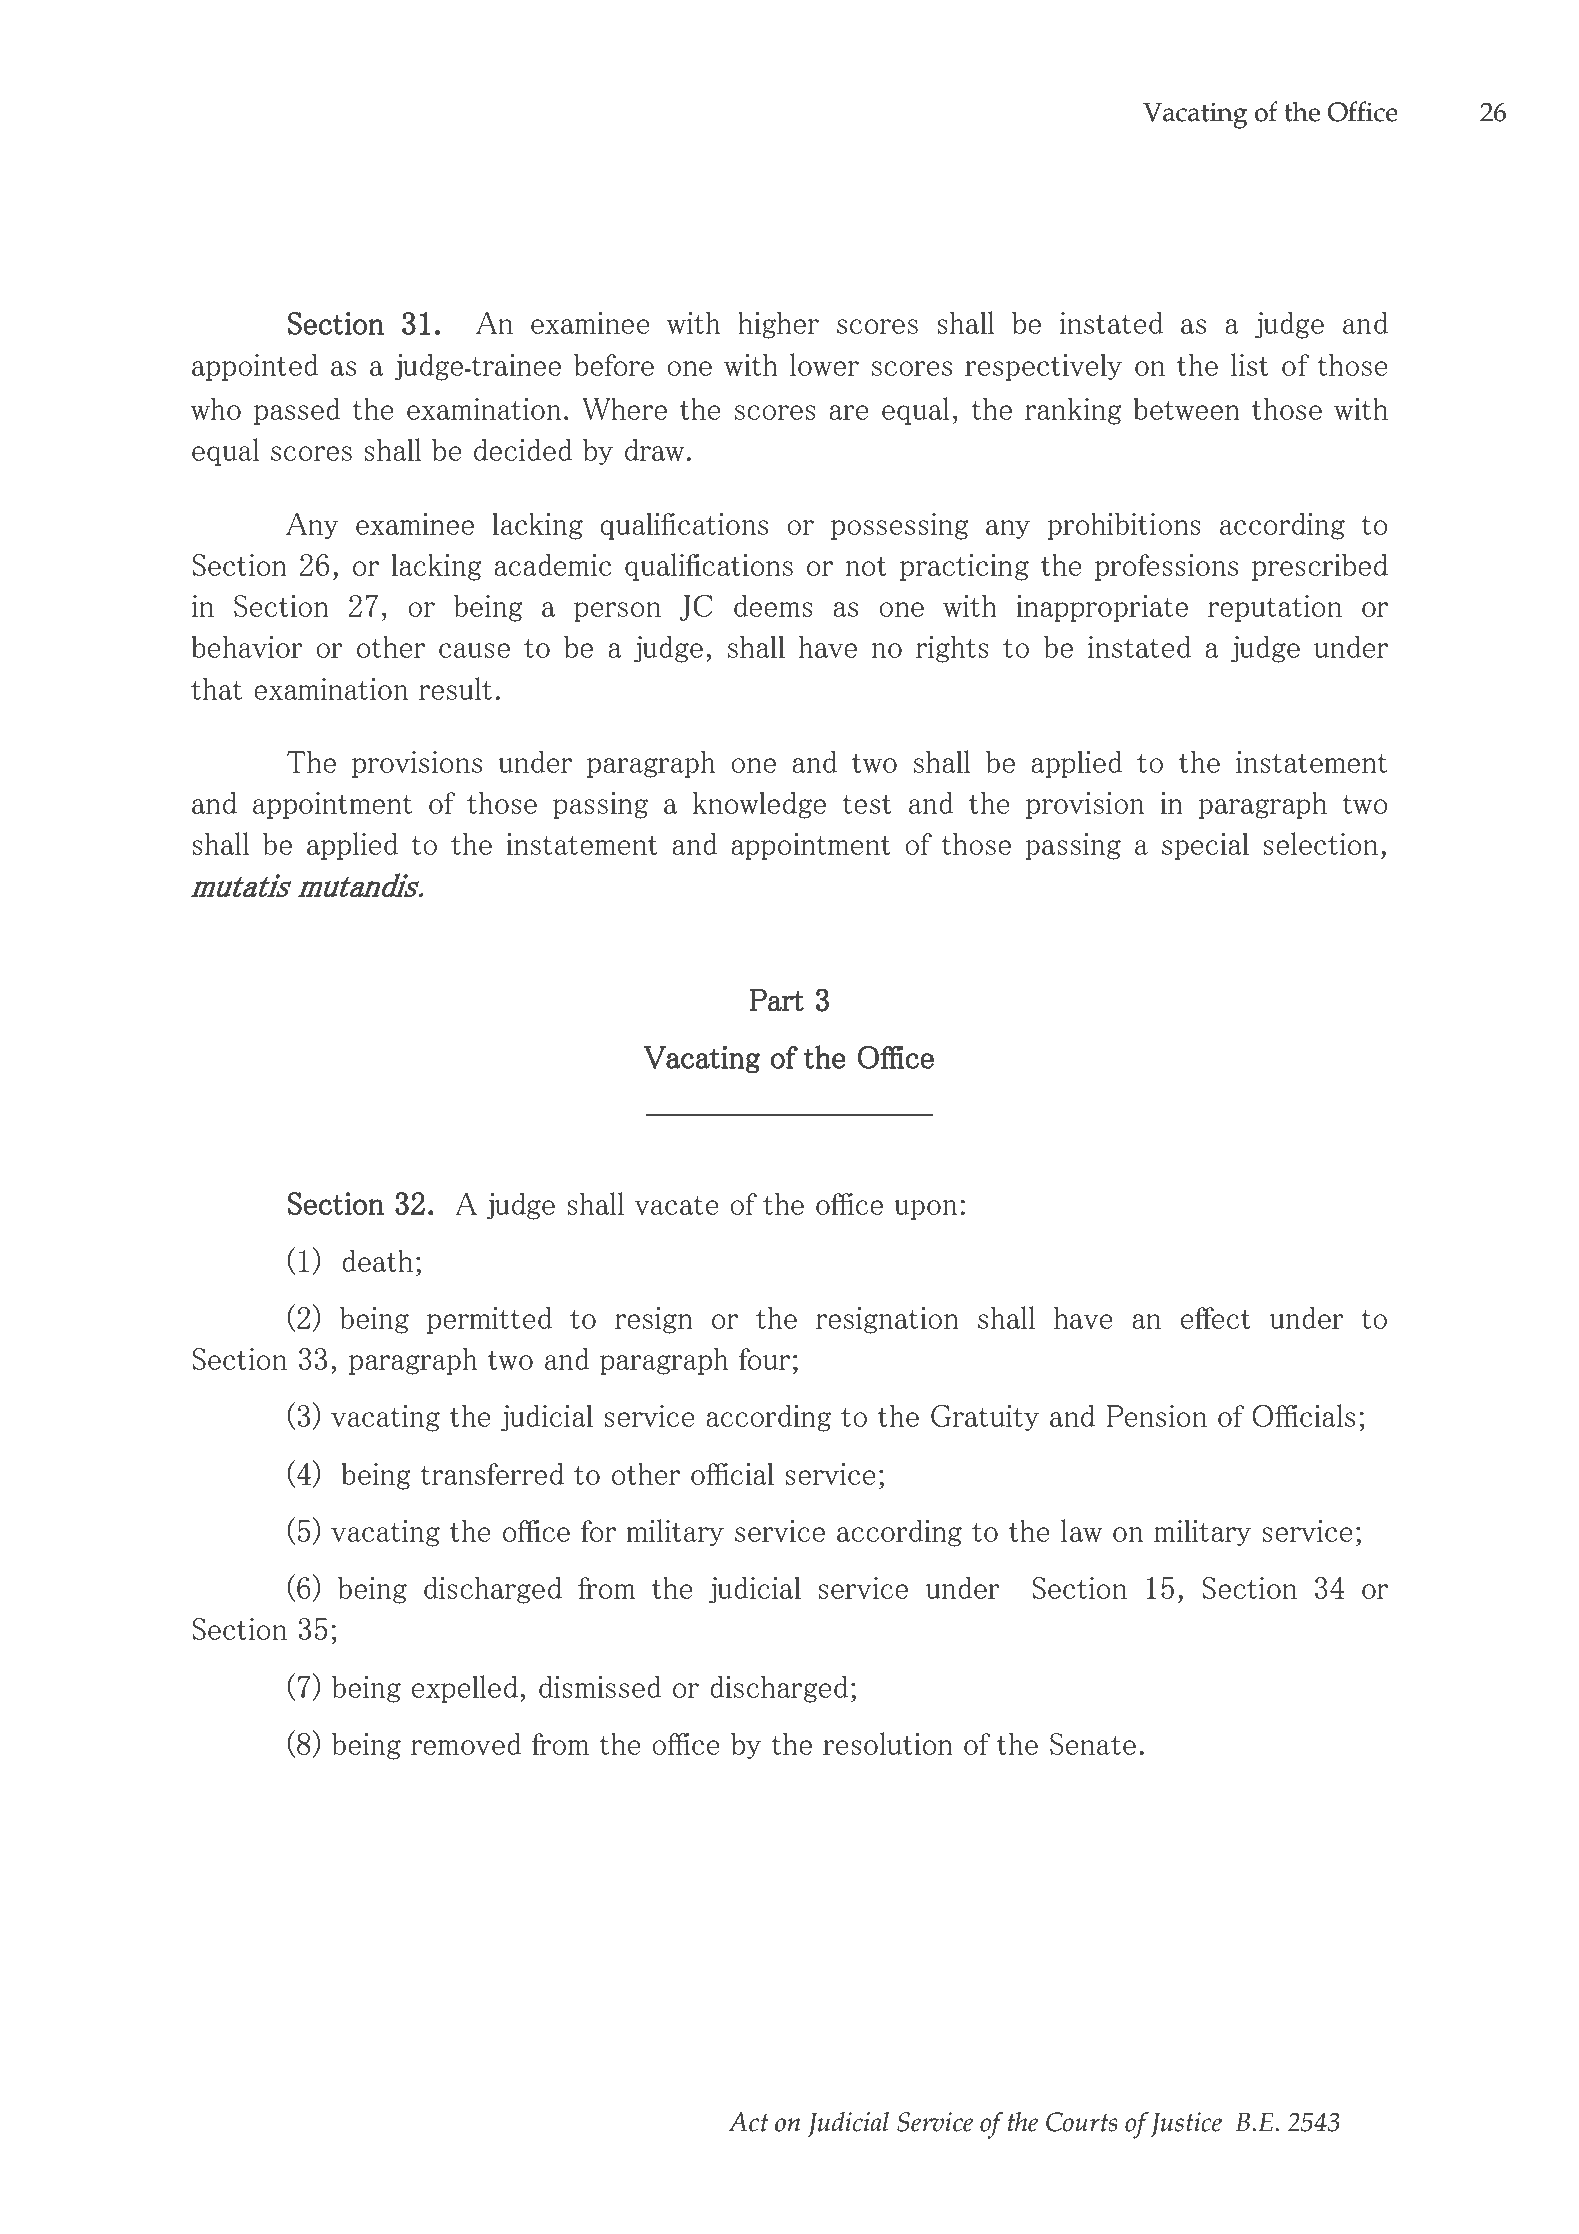 The width and height of the screenshot is (1579, 2234). I want to click on transferred, so click(492, 1473).
